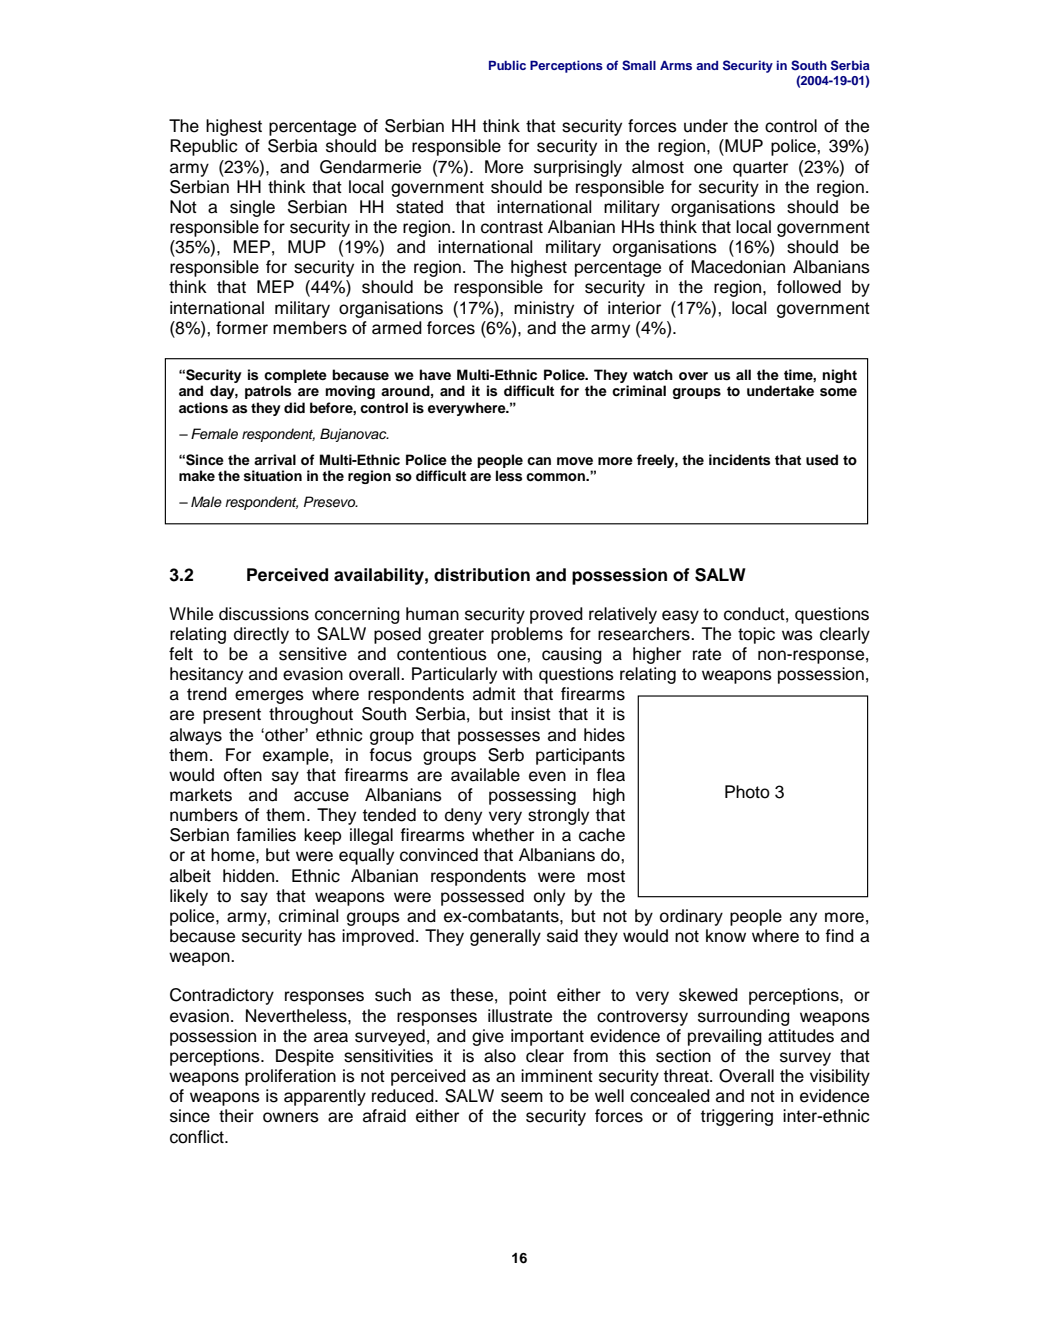 This document has height=1342, width=1037. I want to click on distribution, so click(482, 575).
